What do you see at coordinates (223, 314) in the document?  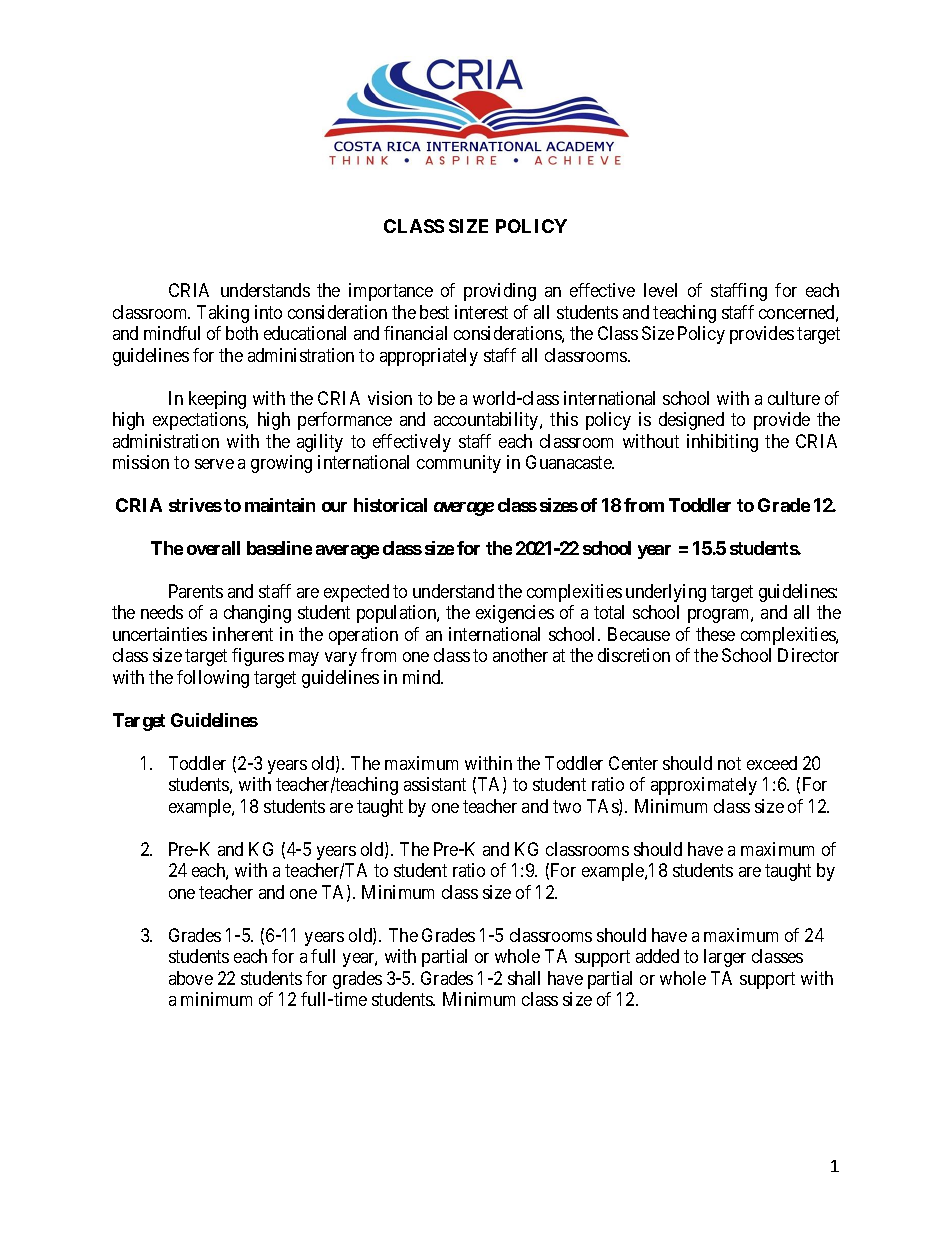 I see `Taking` at bounding box center [223, 314].
